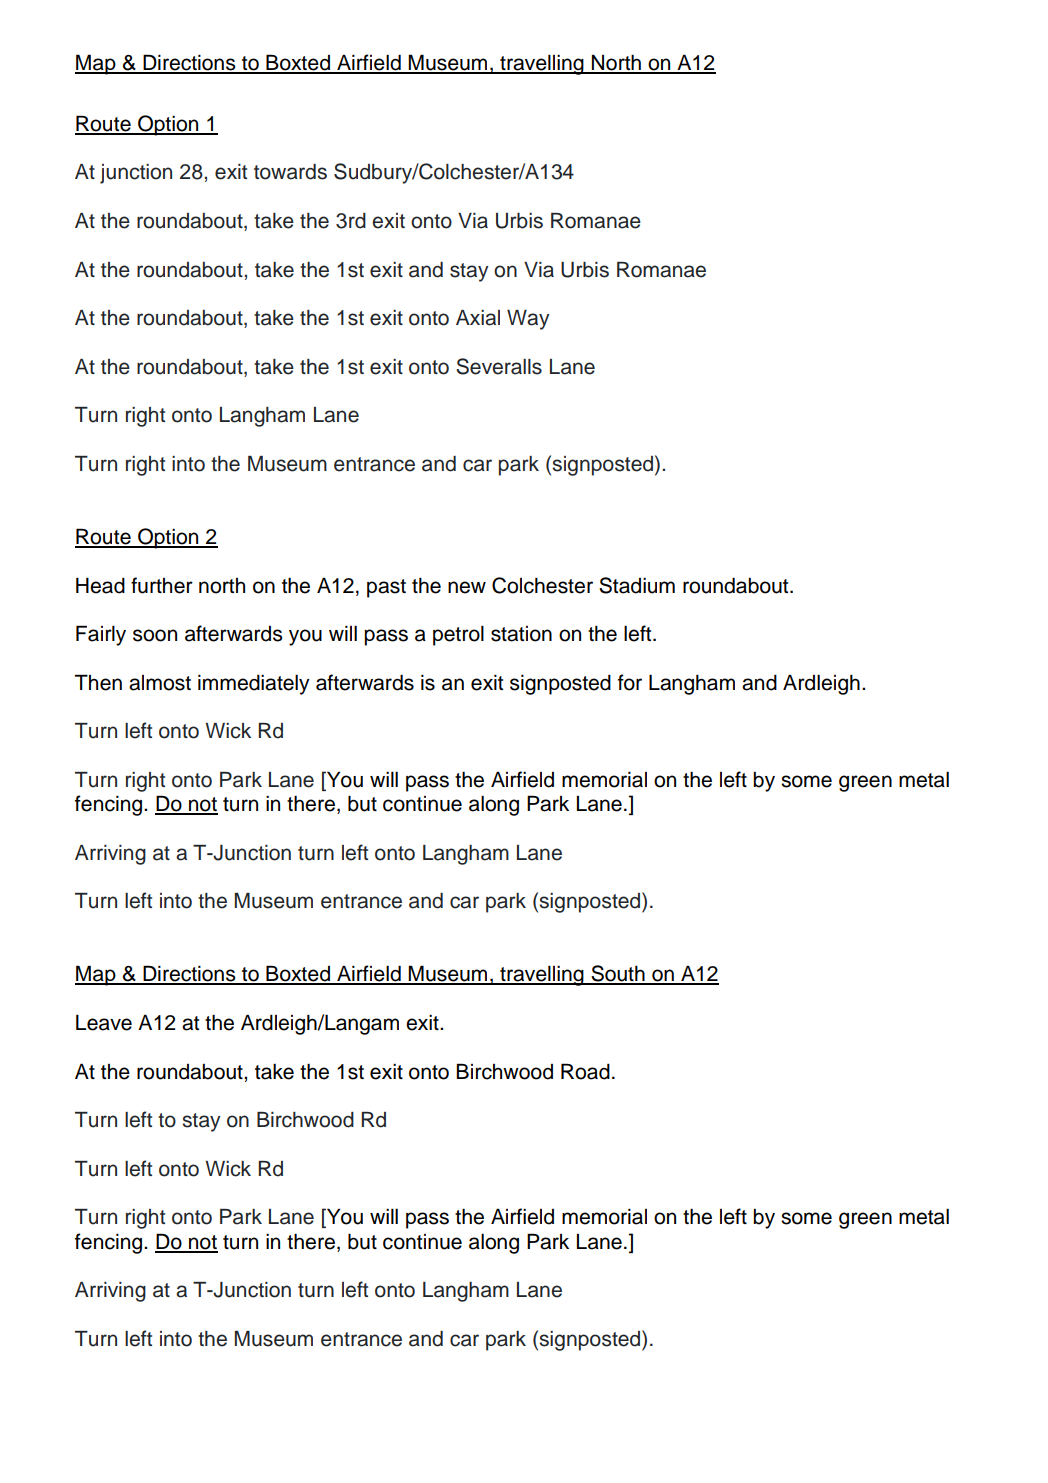  What do you see at coordinates (386, 588) in the page?
I see `past` at bounding box center [386, 588].
